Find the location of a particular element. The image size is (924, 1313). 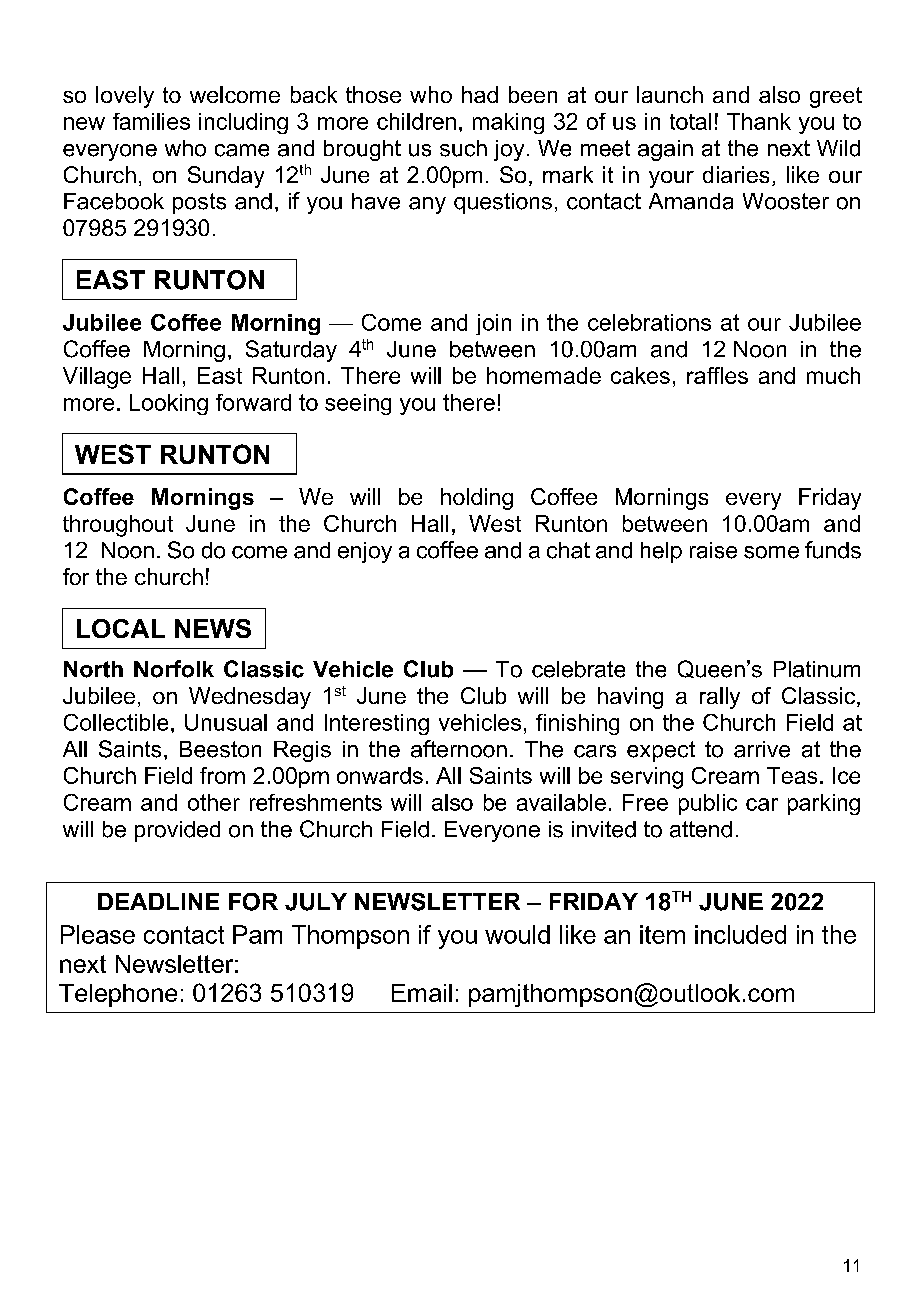

making is located at coordinates (508, 123).
